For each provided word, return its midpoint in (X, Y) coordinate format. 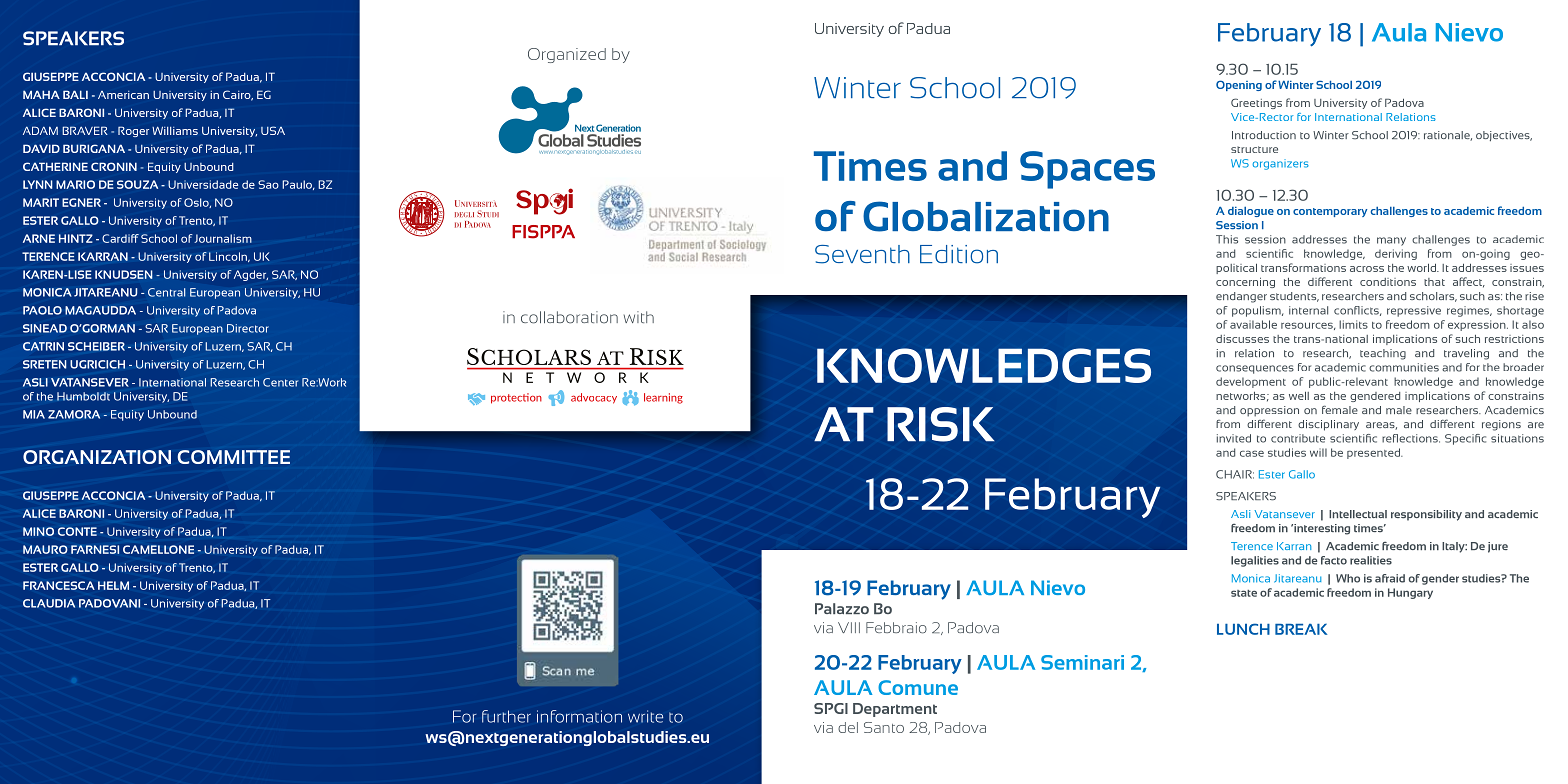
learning (663, 398)
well (1299, 395)
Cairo (238, 95)
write (645, 716)
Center (280, 382)
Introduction (1264, 135)
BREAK (1301, 629)
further (506, 716)
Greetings (1256, 103)
